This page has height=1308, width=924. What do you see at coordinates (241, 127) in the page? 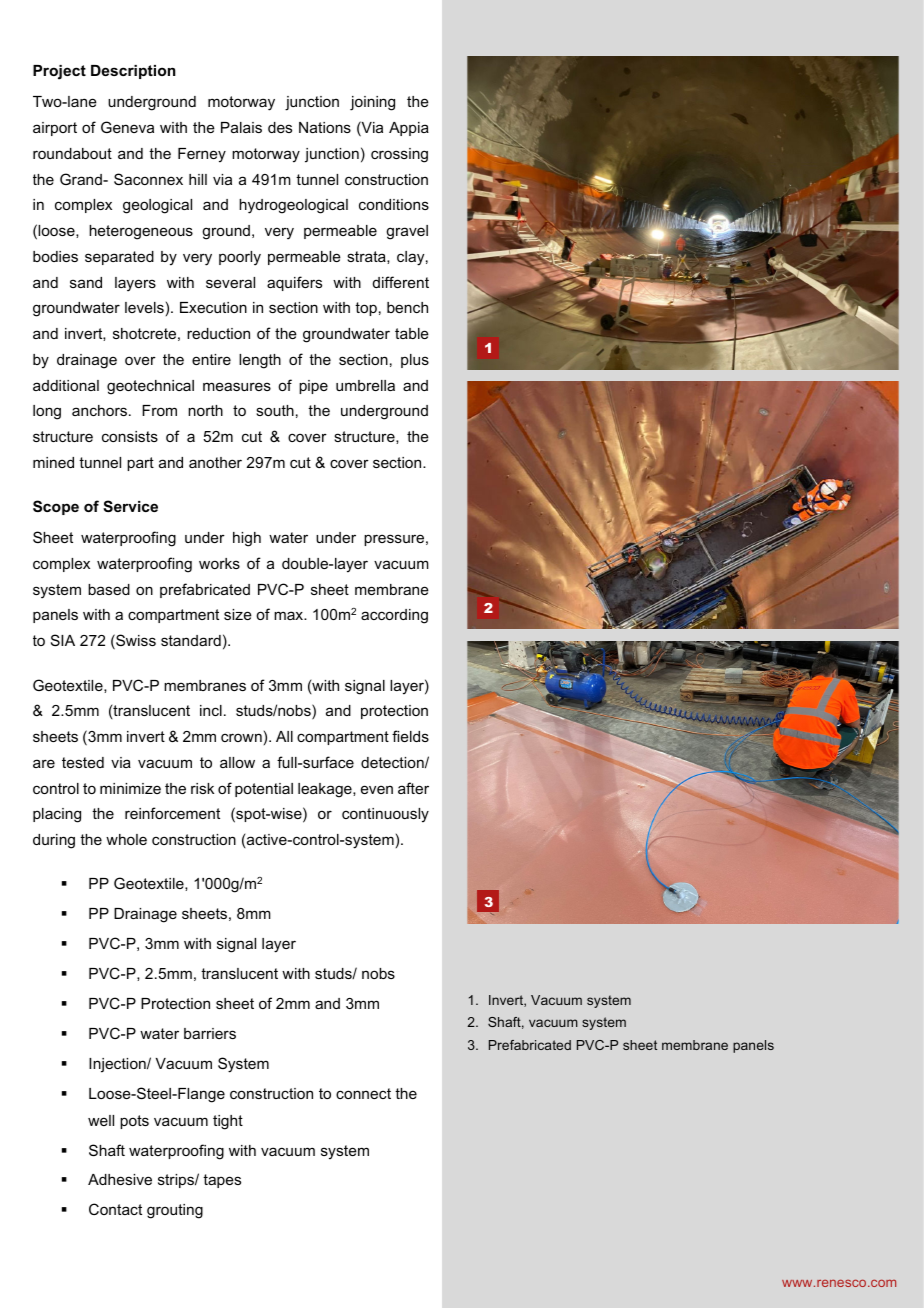
I see `Palais` at bounding box center [241, 127].
